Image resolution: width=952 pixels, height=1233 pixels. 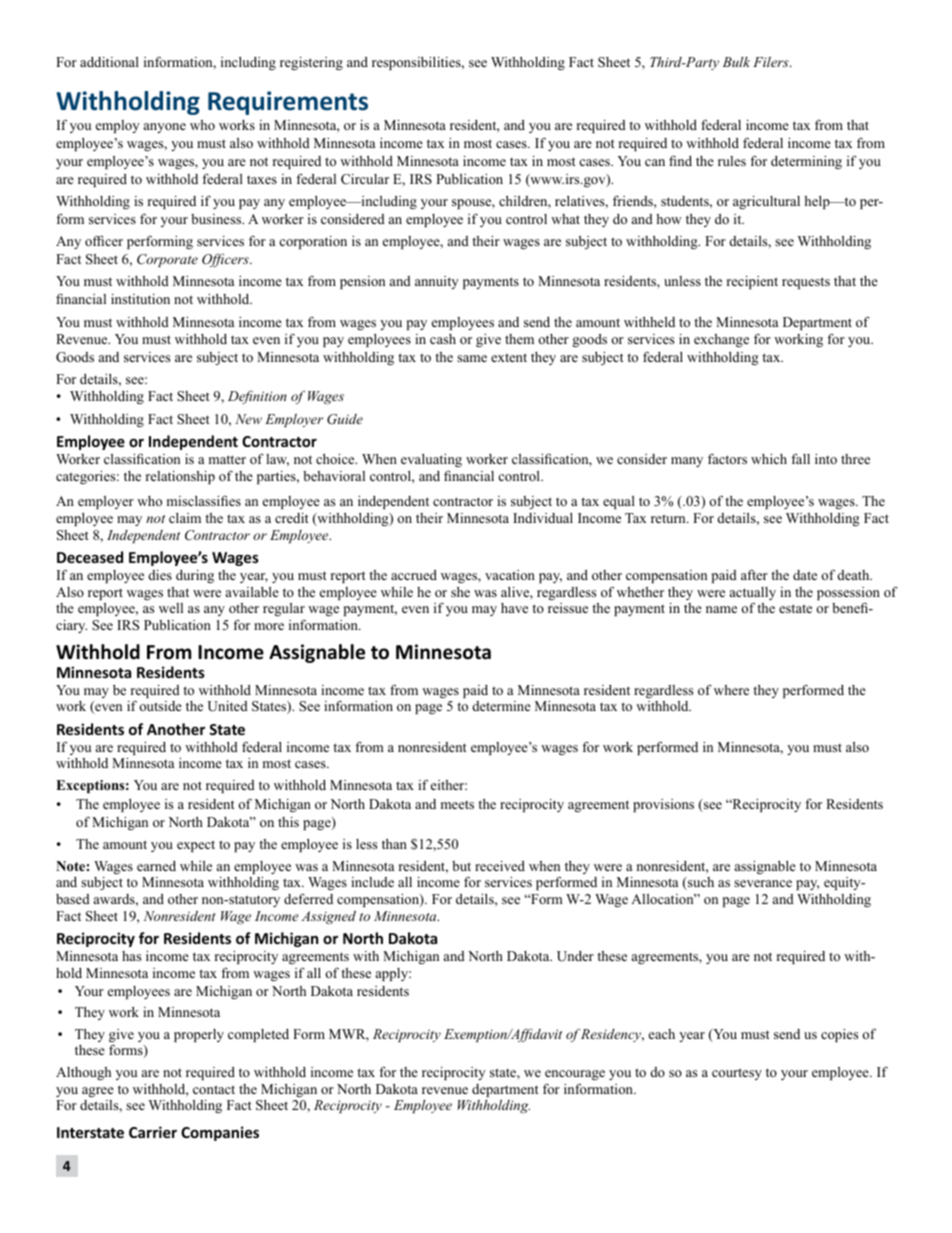 I want to click on outside, so click(x=160, y=706).
